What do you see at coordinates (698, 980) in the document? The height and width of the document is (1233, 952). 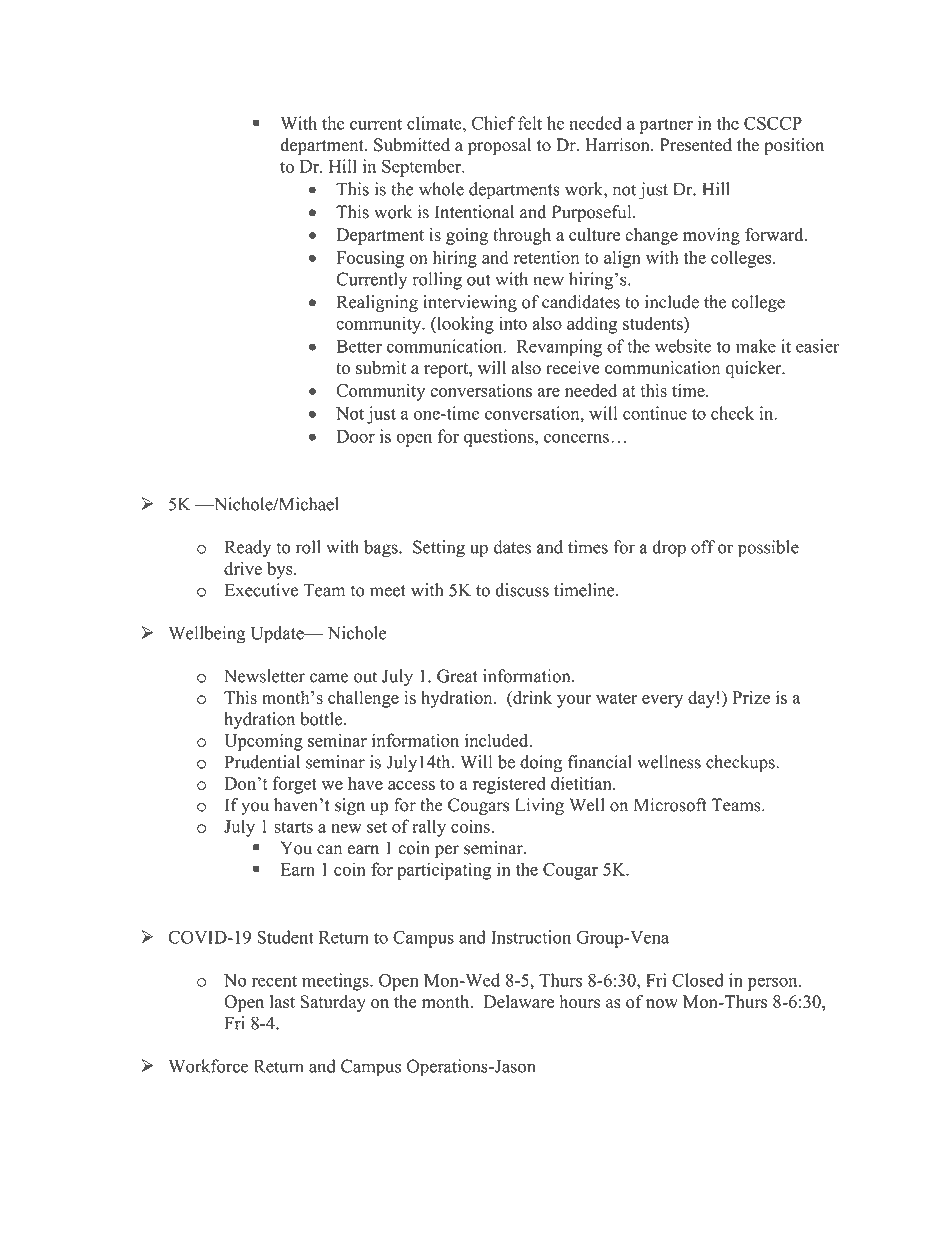 I see `Closed` at bounding box center [698, 980].
